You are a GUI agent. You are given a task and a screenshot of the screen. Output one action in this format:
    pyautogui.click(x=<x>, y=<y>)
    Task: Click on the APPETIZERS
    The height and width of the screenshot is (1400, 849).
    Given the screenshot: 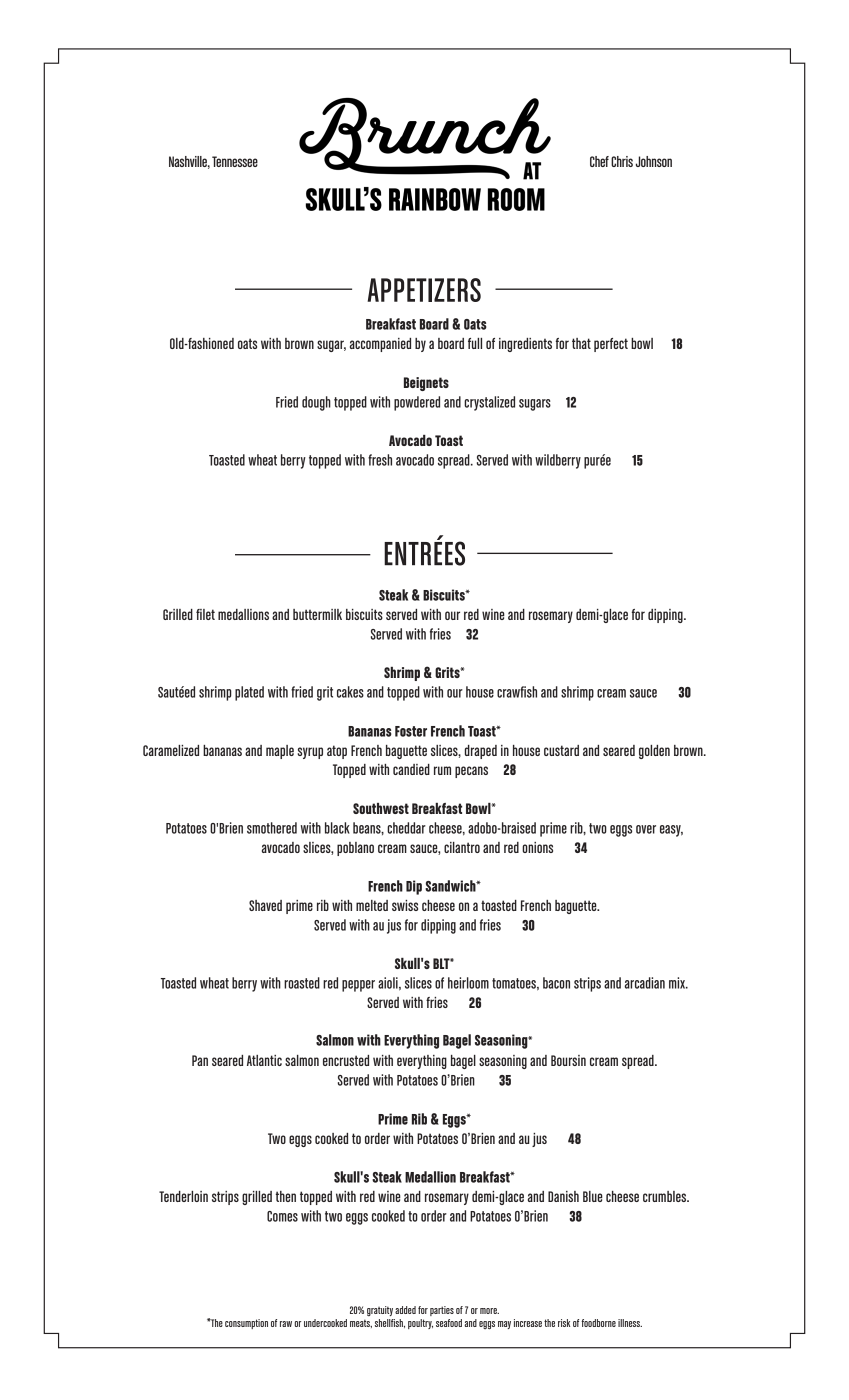 What is the action you would take?
    pyautogui.click(x=424, y=290)
